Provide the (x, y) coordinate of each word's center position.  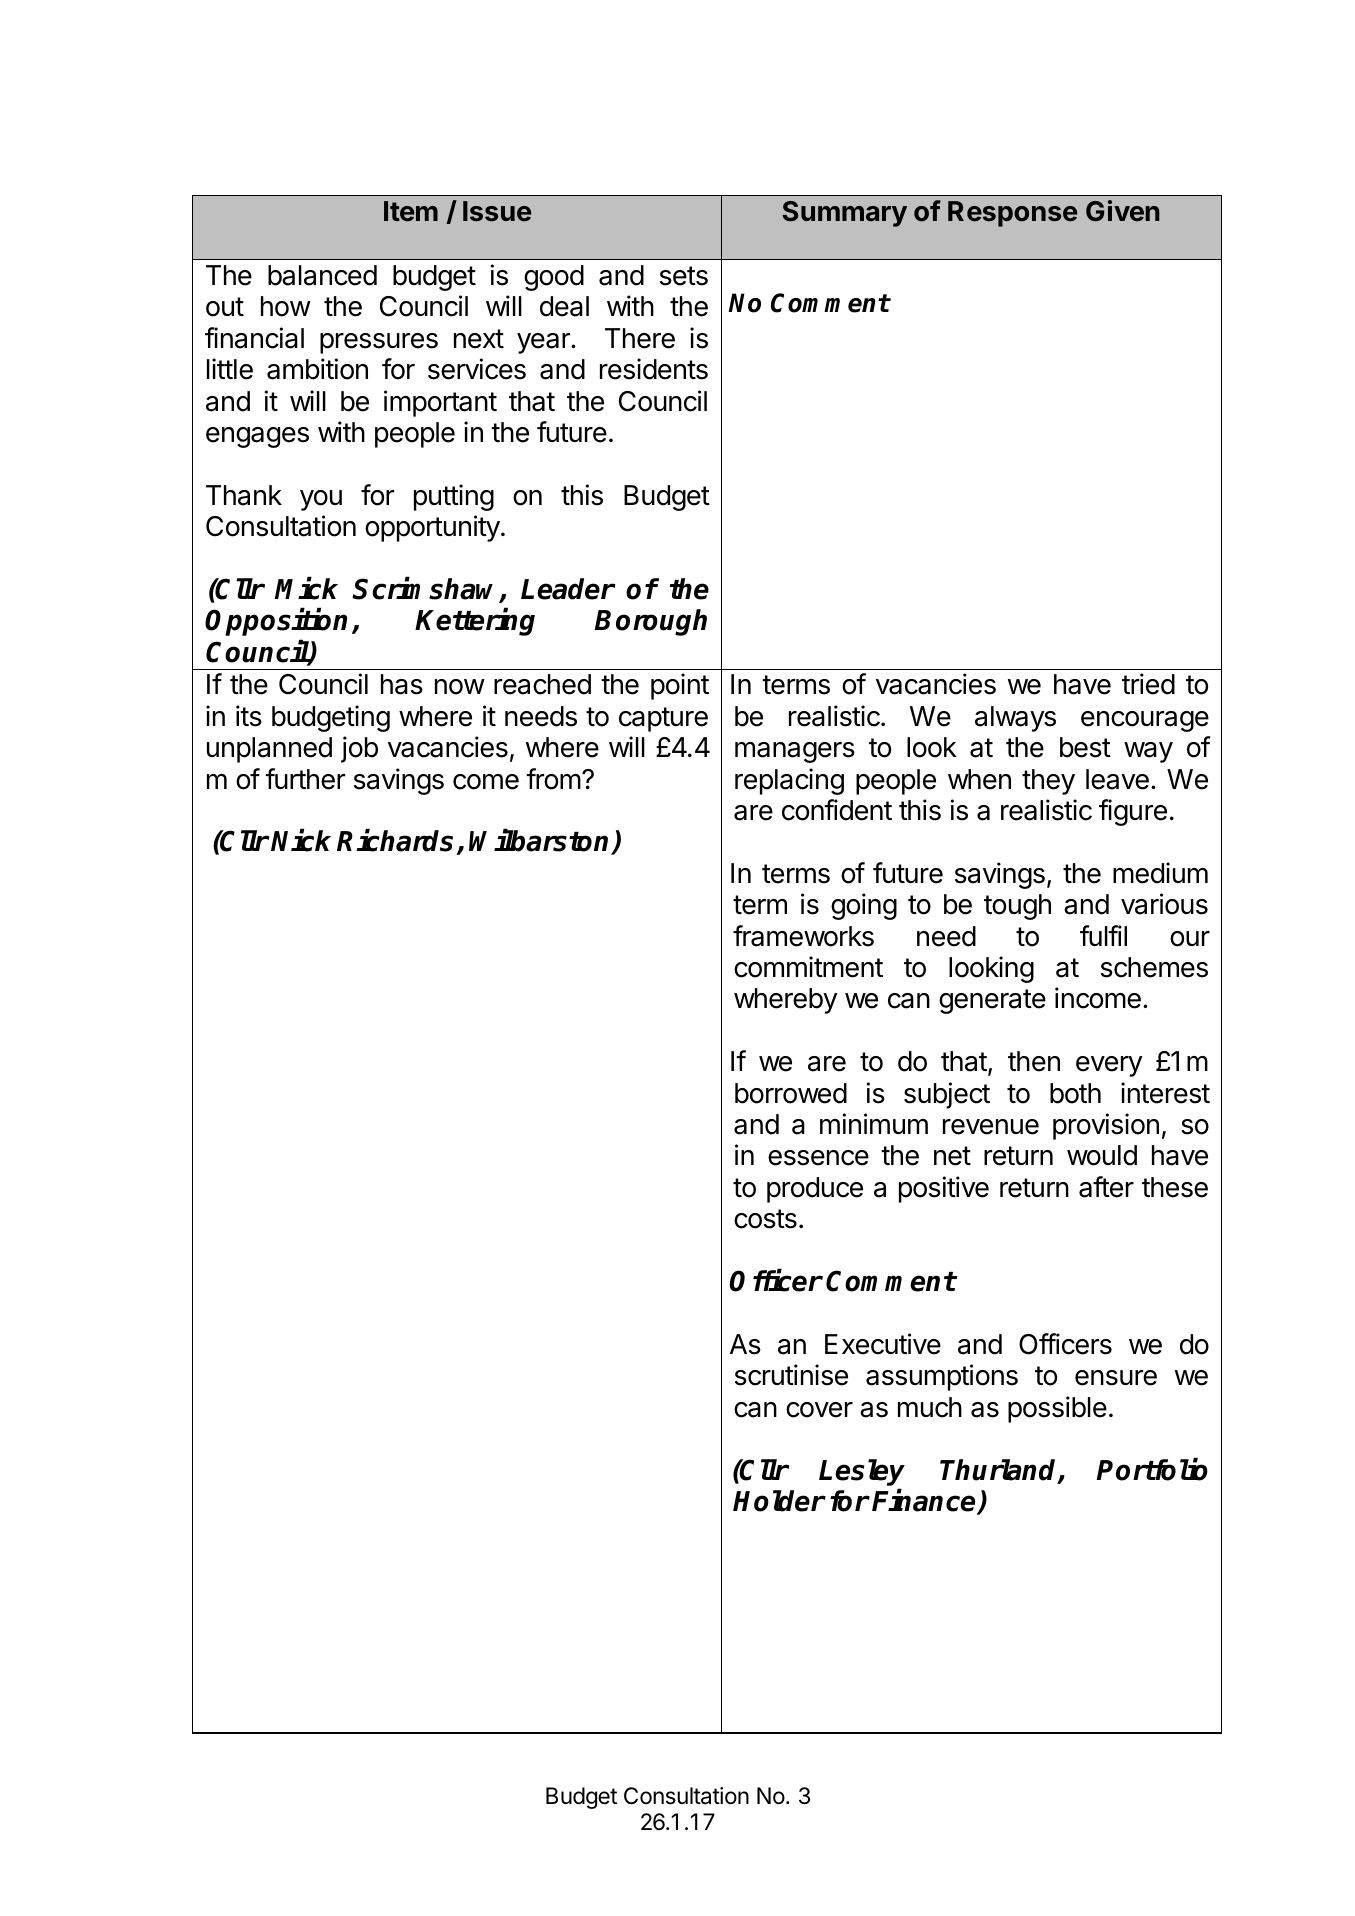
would (1102, 1155)
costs (765, 1219)
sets (684, 276)
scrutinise (791, 1375)
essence (818, 1158)
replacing (789, 781)
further (305, 779)
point (680, 686)
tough (1017, 907)
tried (1148, 684)
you (321, 500)
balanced (322, 275)
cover (819, 1410)
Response (1012, 214)
